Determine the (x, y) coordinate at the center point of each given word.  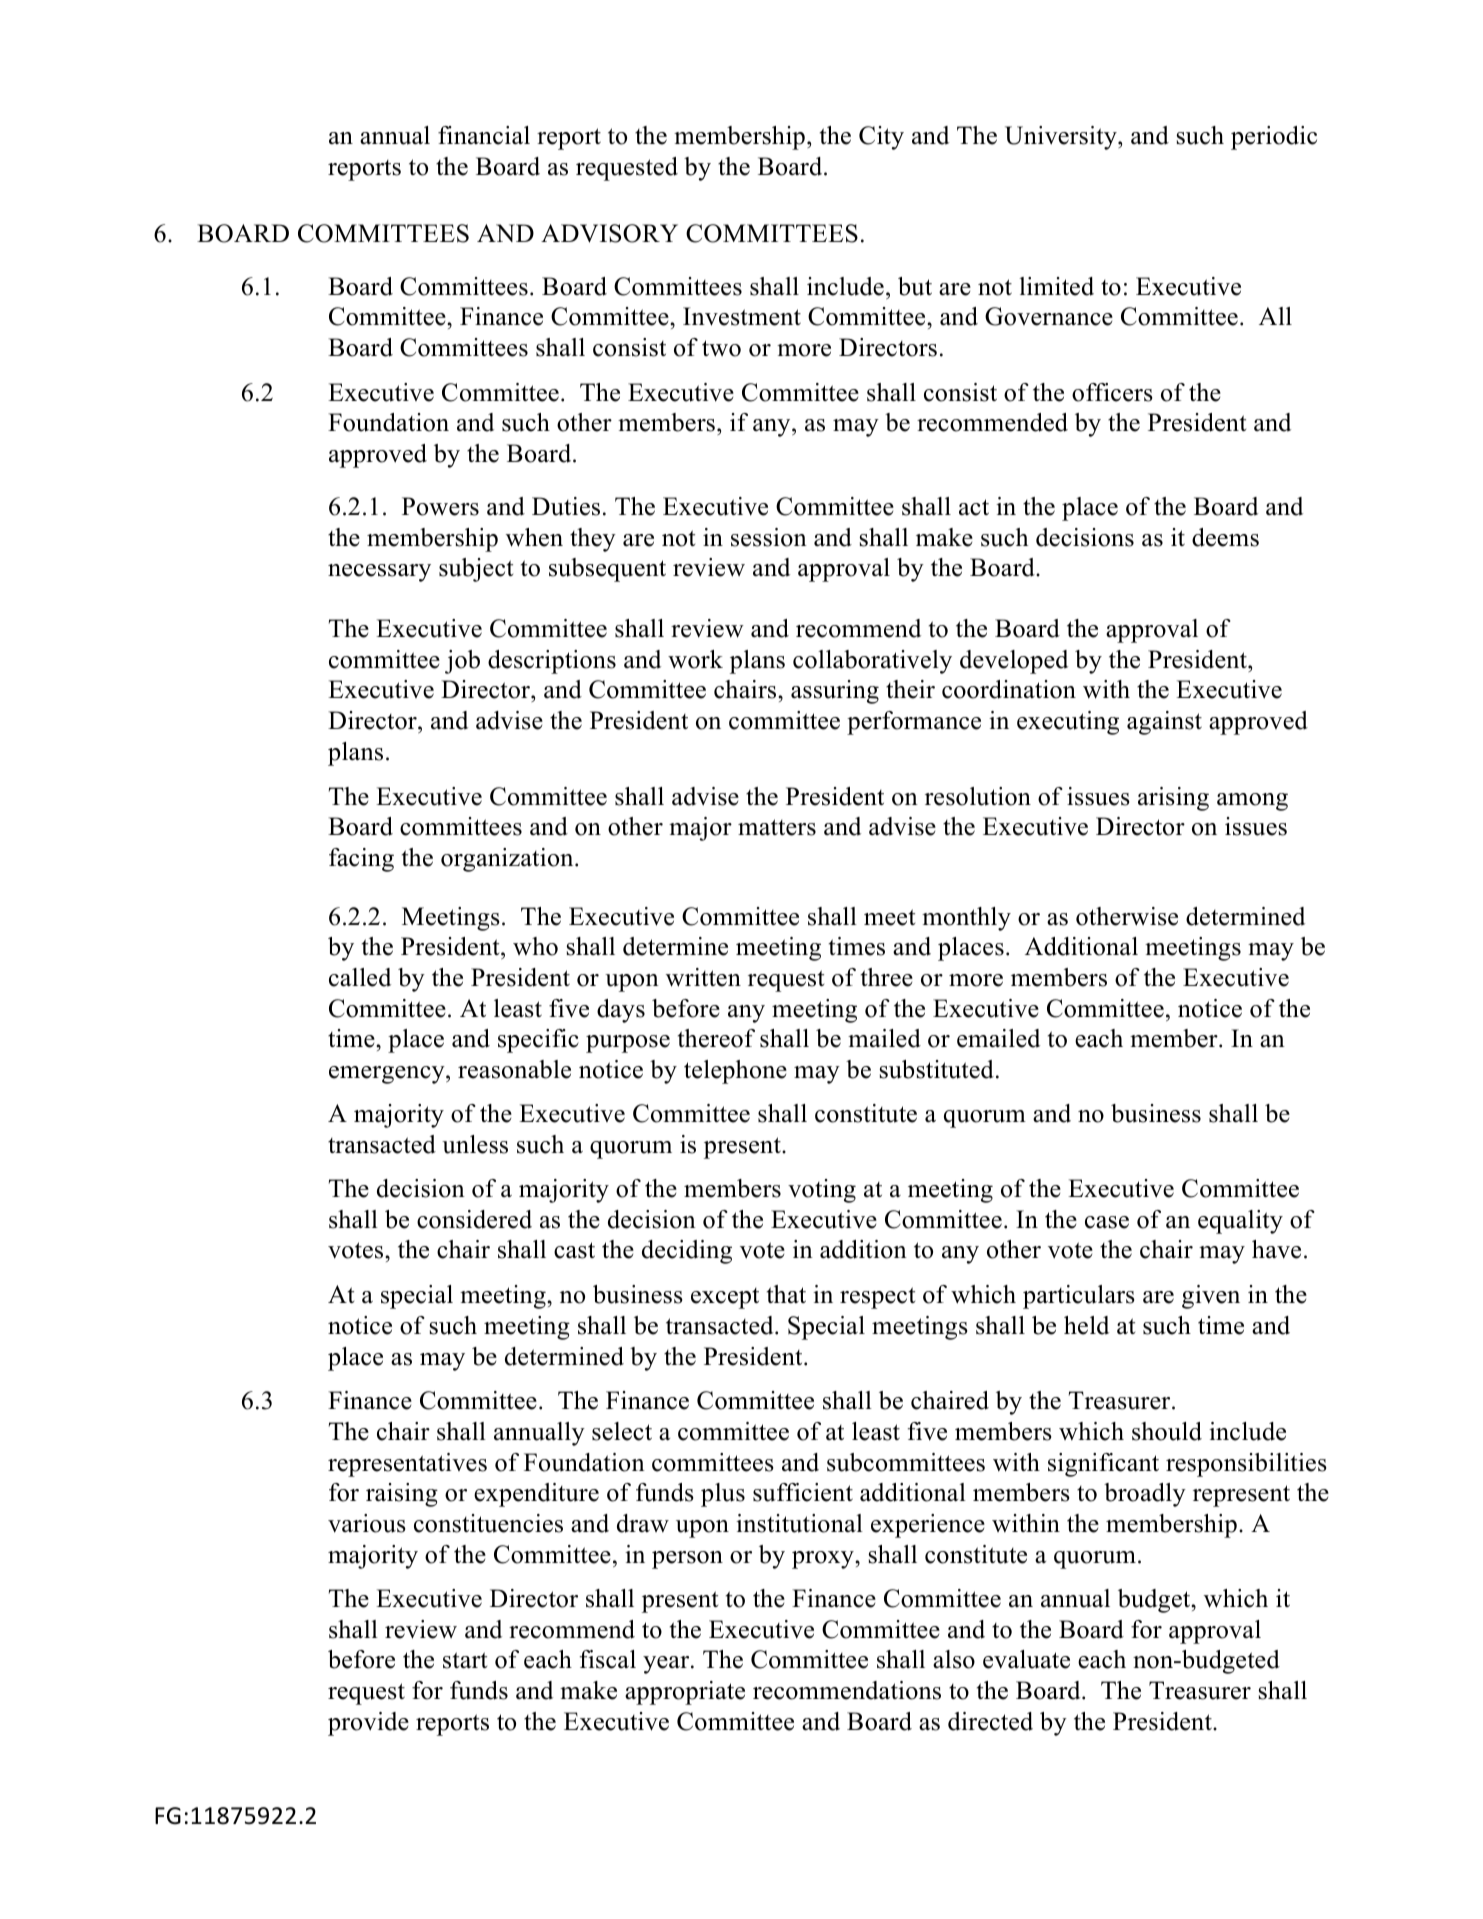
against (1164, 723)
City (881, 138)
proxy (824, 1560)
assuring (835, 692)
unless (475, 1144)
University (1062, 138)
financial (484, 135)
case (1107, 1222)
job (462, 662)
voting (822, 1191)
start (465, 1660)
